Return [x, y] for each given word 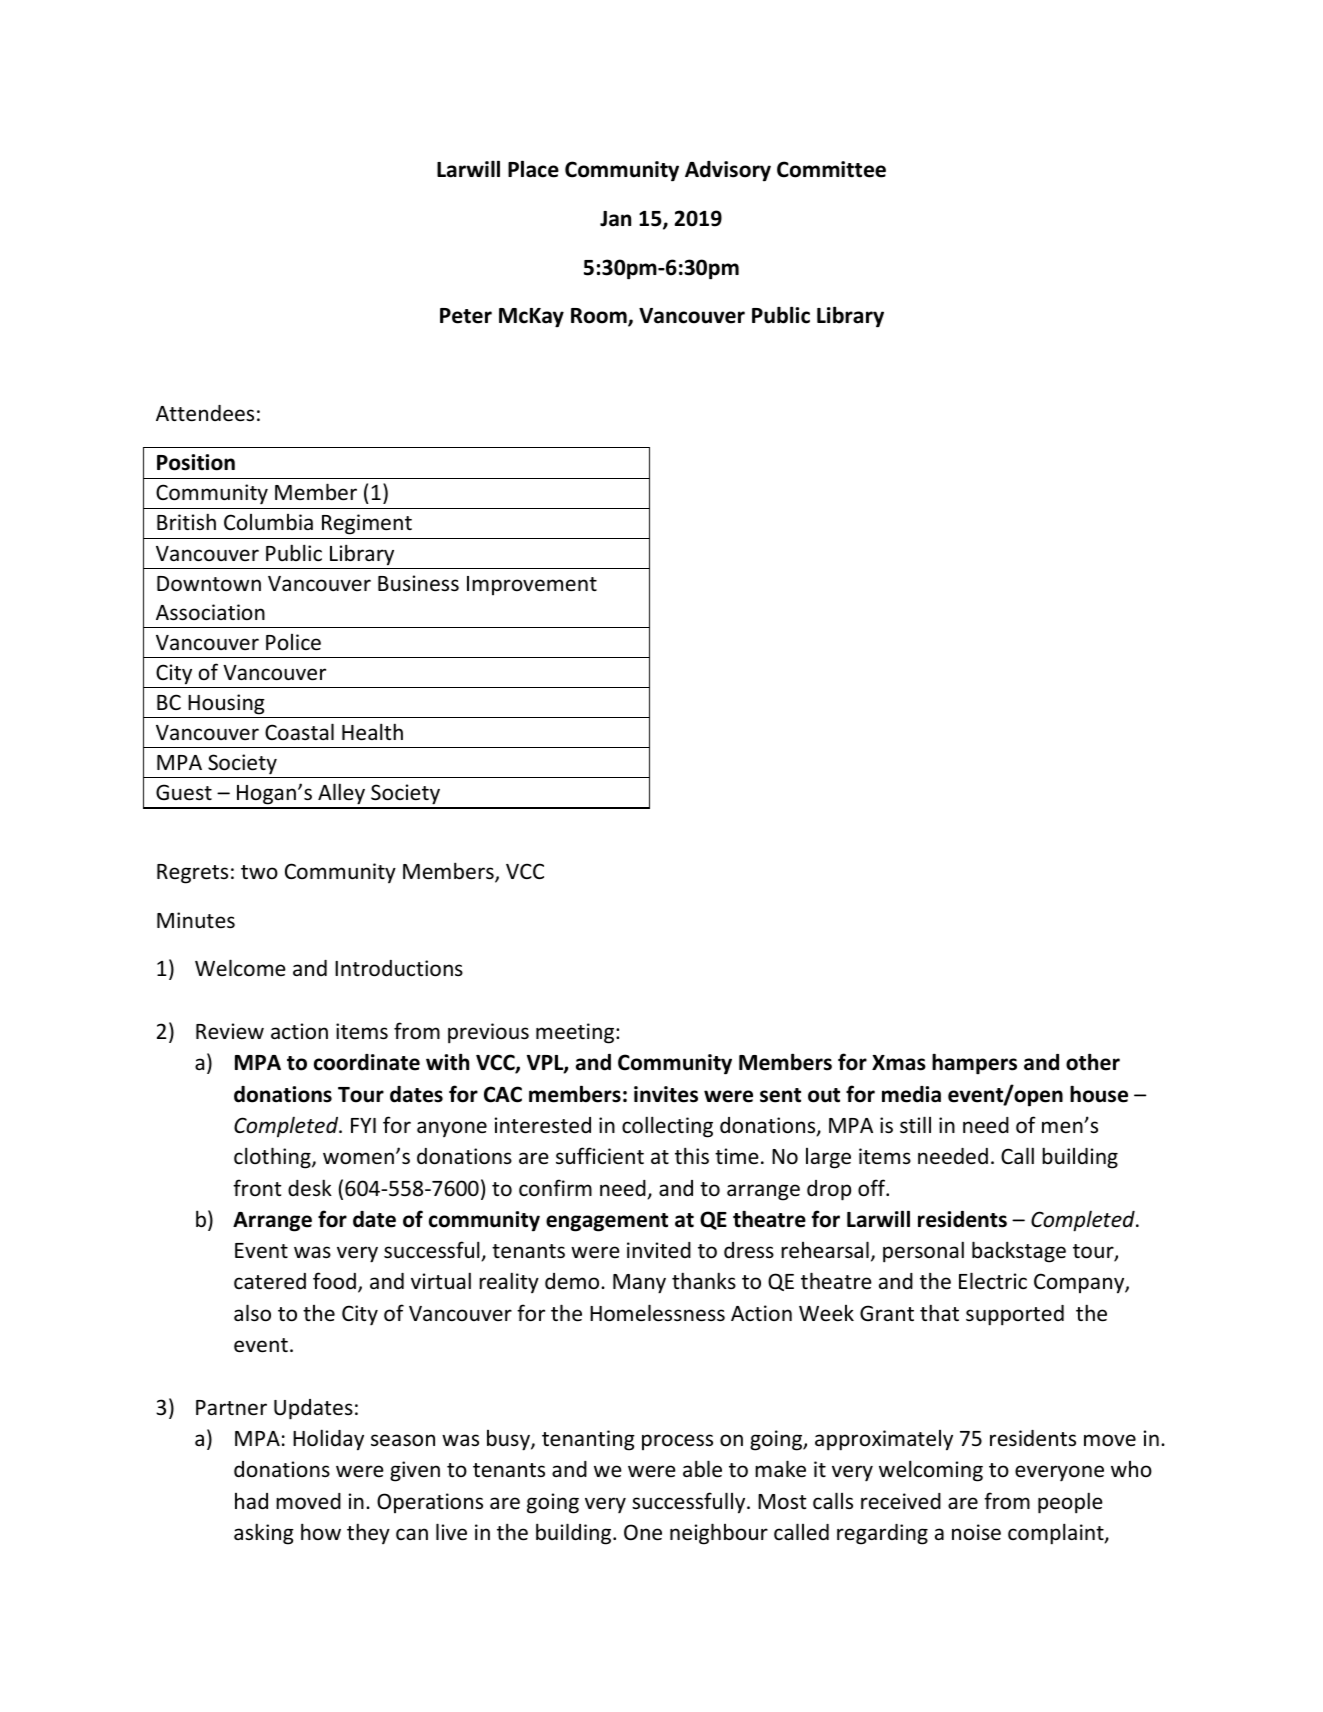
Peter [466, 316]
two [259, 872]
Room [600, 317]
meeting [576, 1033]
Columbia [268, 522]
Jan [615, 219]
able [702, 1469]
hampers [974, 1064]
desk [310, 1188]
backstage [1019, 1252]
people [1070, 1503]
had [251, 1501]
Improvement [532, 585]
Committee [831, 169]
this [692, 1156]
